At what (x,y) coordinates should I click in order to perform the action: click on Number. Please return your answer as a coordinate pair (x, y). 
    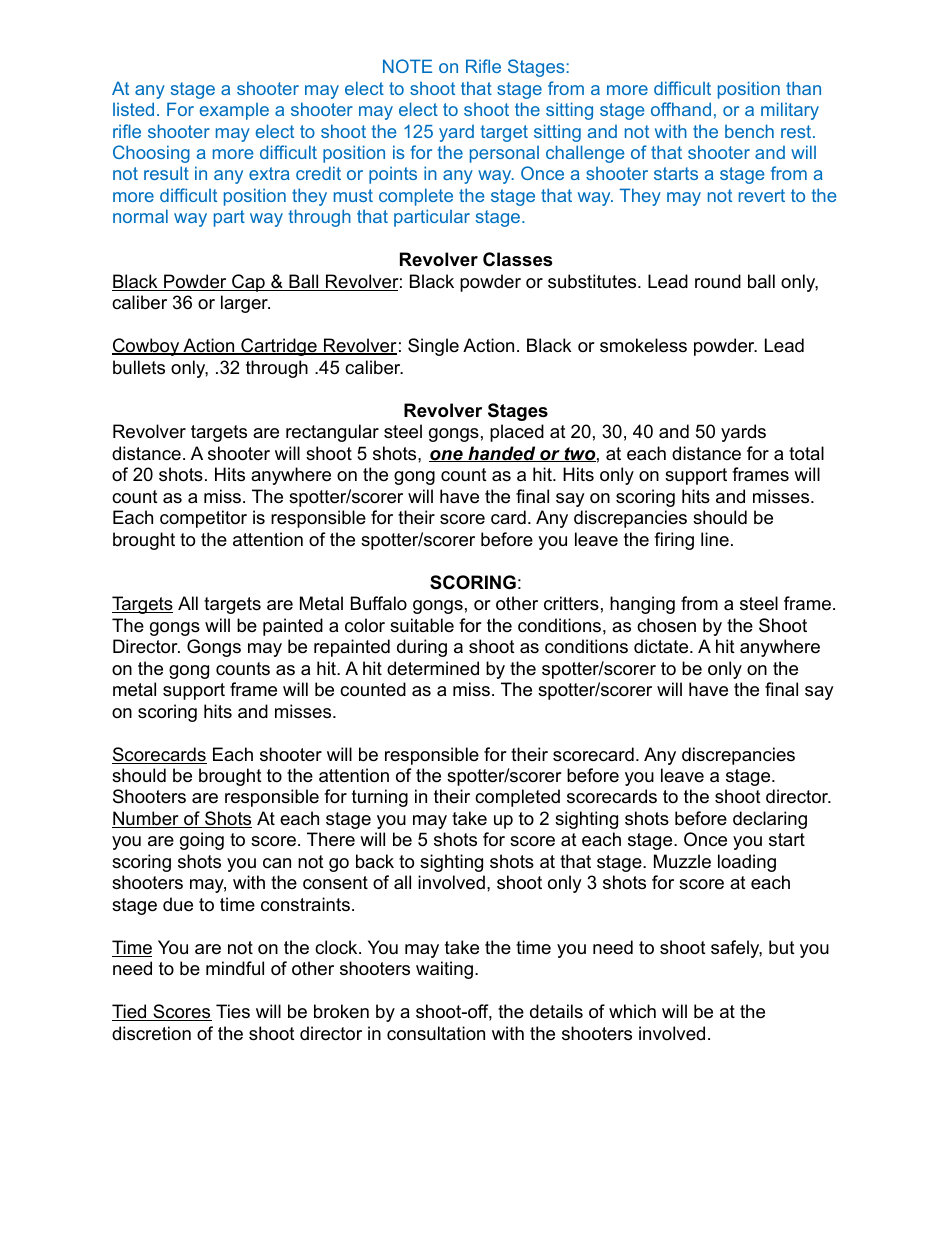
    Looking at the image, I should click on (146, 819).
